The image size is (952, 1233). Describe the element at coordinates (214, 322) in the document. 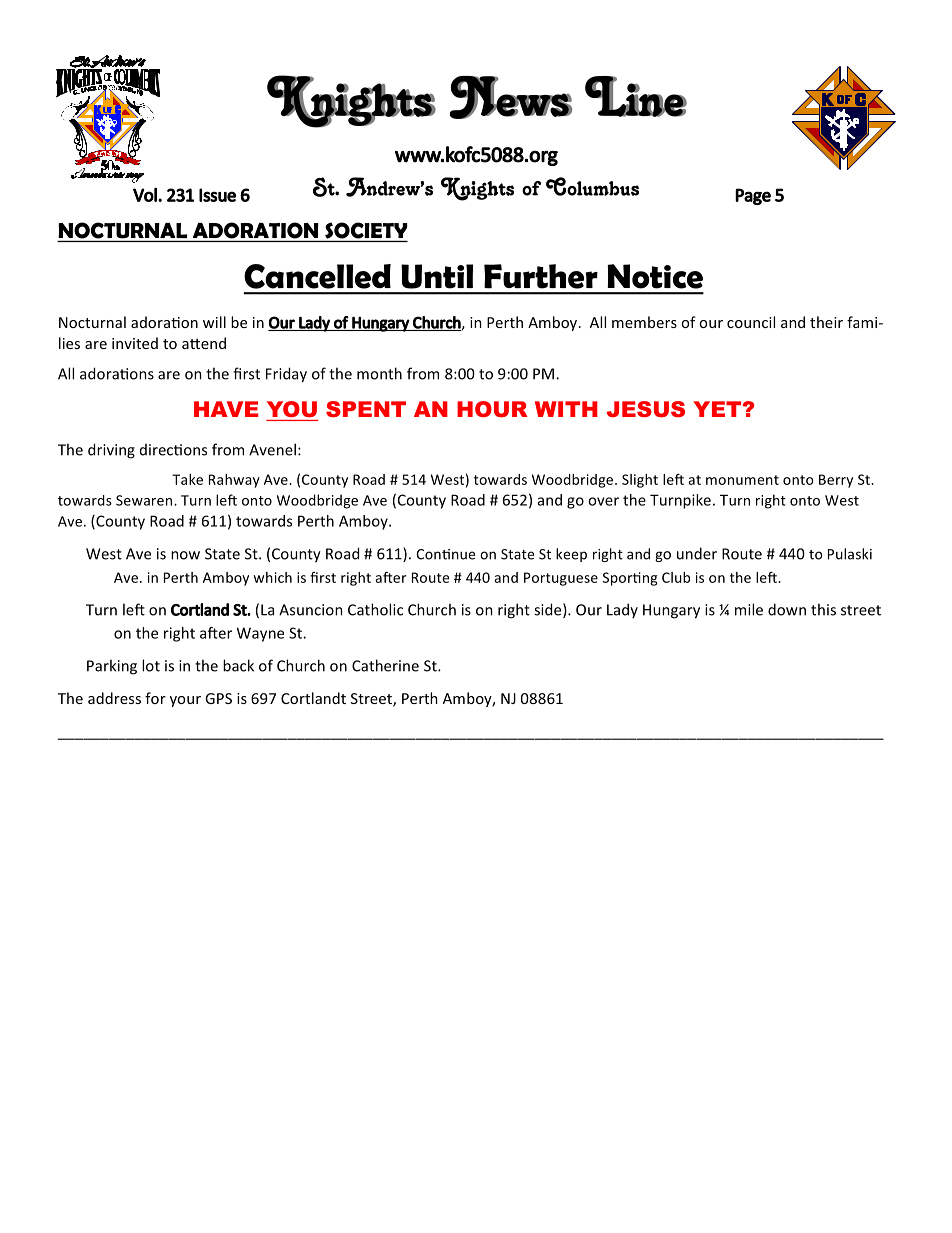

I see `will` at that location.
